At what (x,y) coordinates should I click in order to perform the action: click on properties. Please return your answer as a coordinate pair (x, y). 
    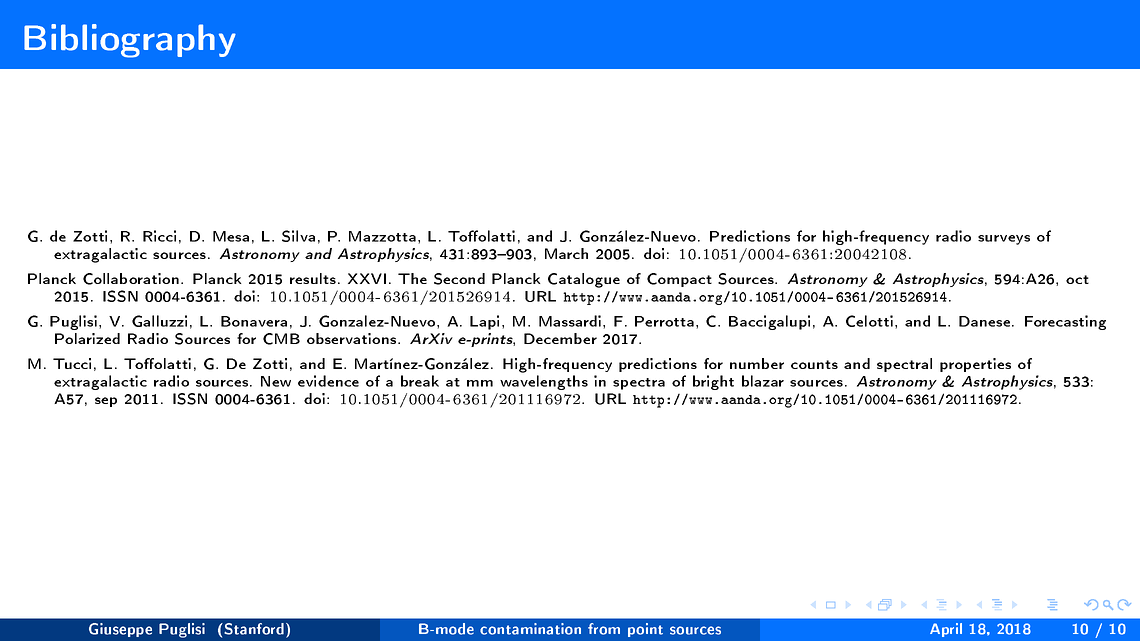
    Looking at the image, I should click on (975, 365).
